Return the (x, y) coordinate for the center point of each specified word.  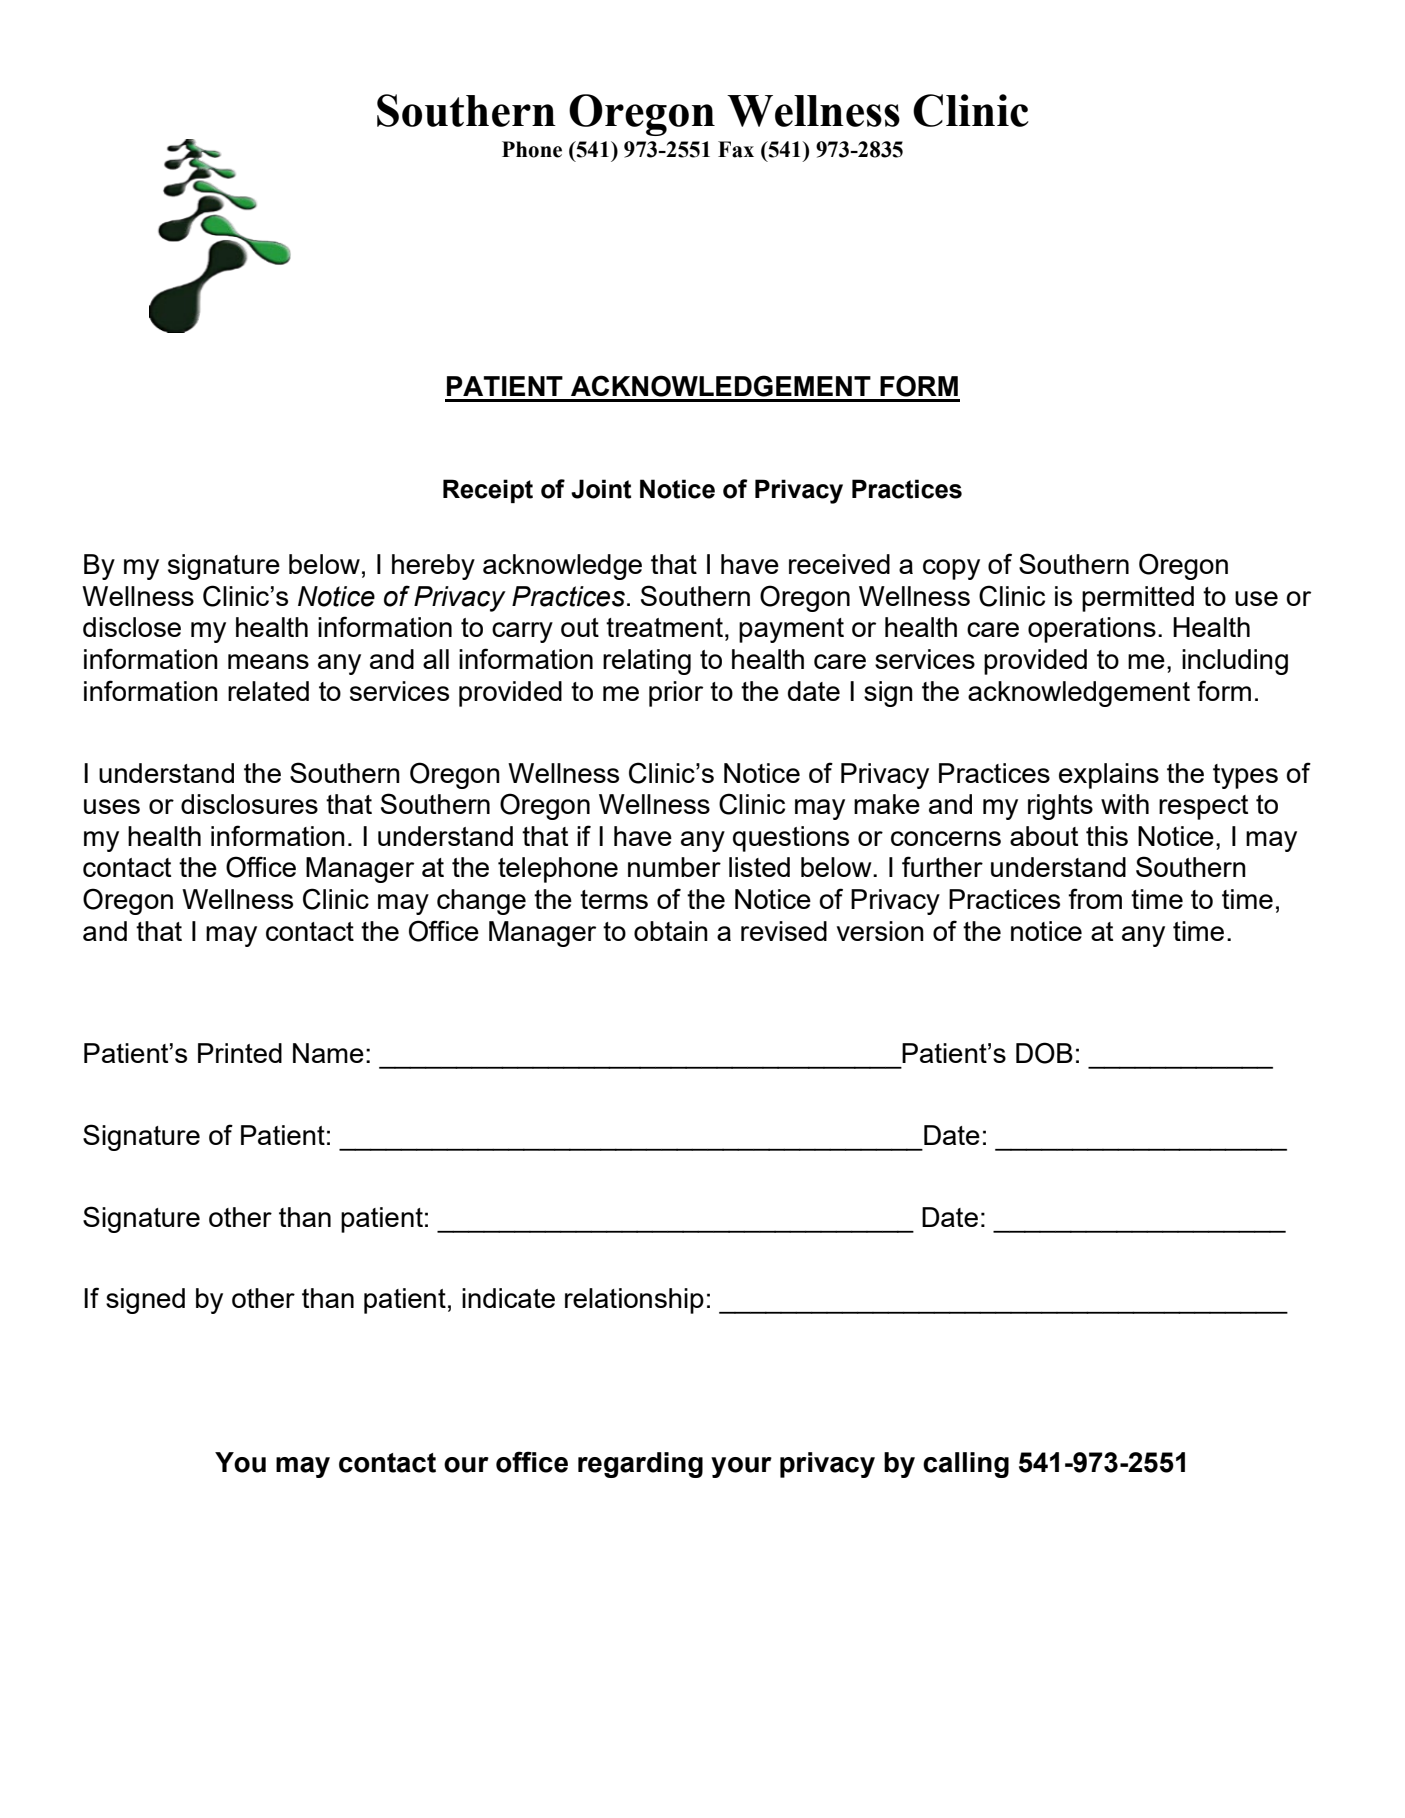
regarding (640, 1465)
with (1125, 804)
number (674, 867)
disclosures (249, 804)
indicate (508, 1298)
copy (951, 569)
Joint (601, 489)
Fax (736, 149)
